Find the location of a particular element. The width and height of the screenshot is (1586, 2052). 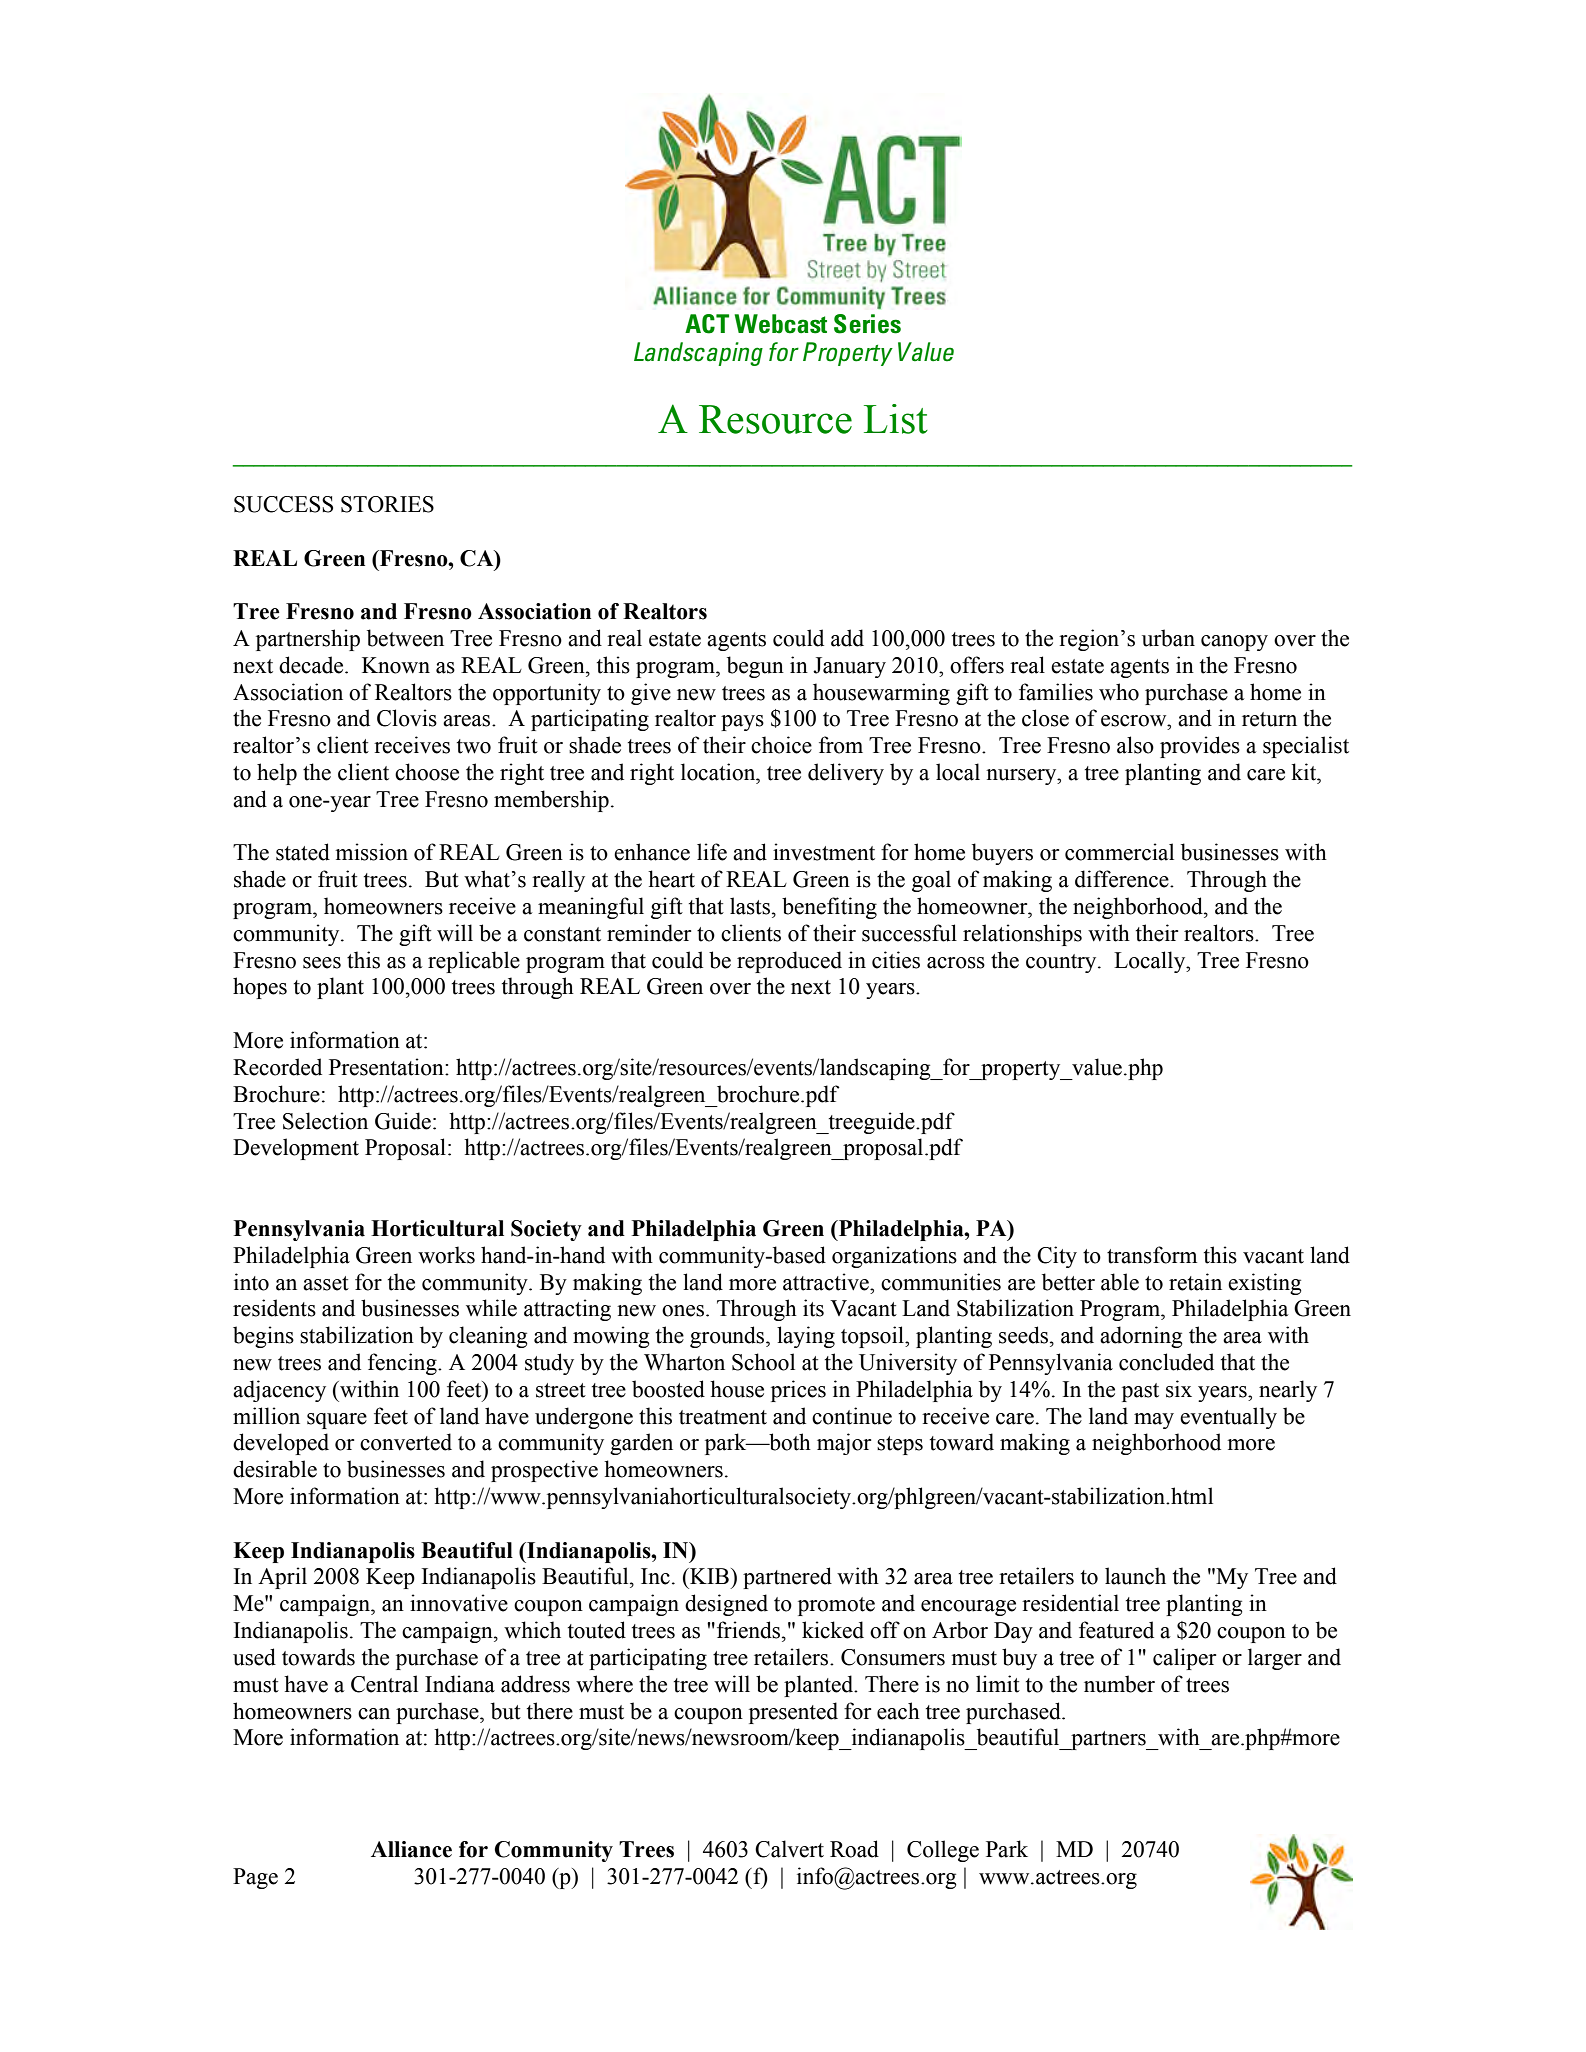

converted is located at coordinates (406, 1442).
